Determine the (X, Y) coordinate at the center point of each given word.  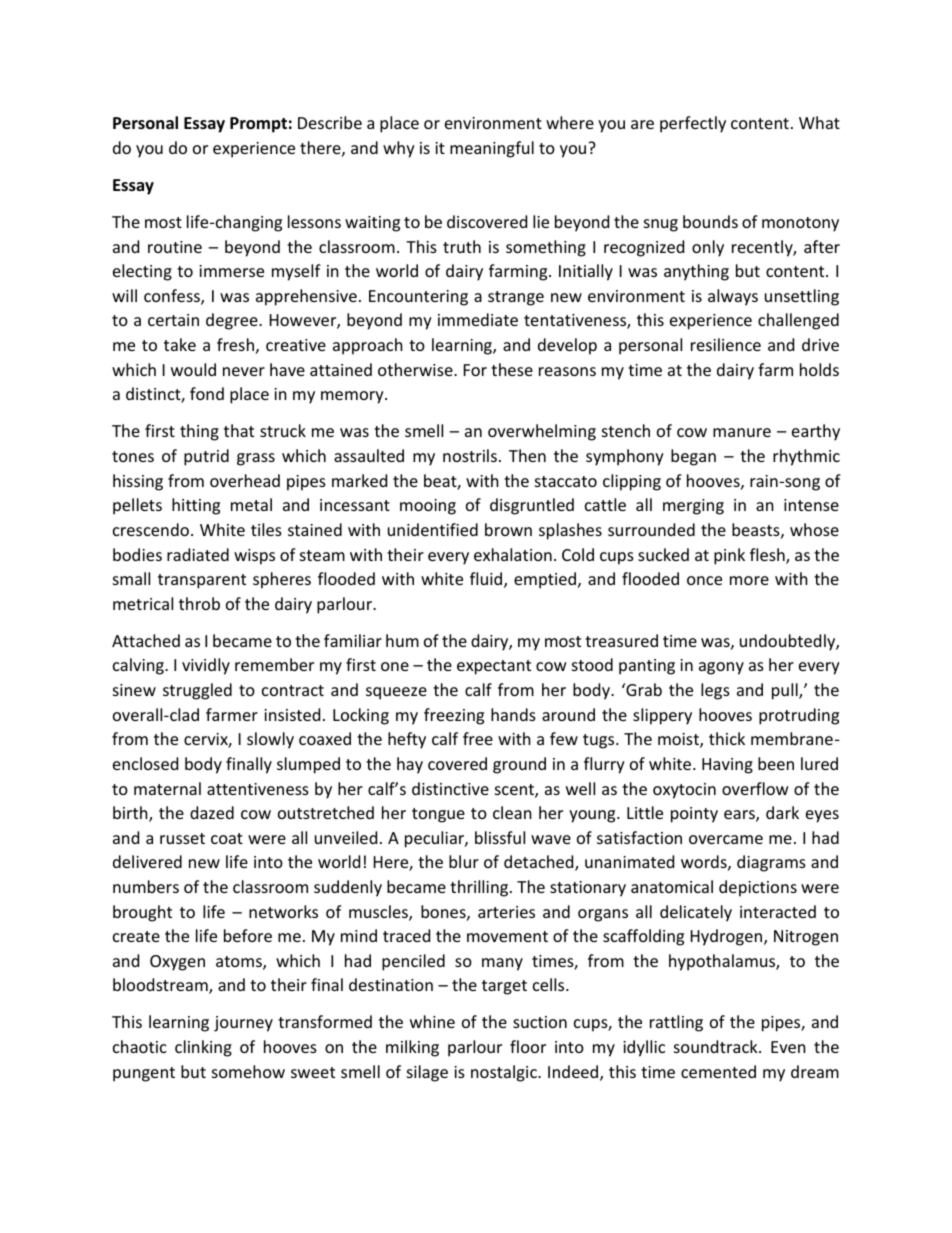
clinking (203, 1048)
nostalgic (505, 1073)
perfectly (693, 124)
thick (727, 738)
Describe (330, 122)
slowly (270, 740)
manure (742, 432)
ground (519, 765)
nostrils (470, 455)
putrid (206, 457)
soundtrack (717, 1046)
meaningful (492, 149)
